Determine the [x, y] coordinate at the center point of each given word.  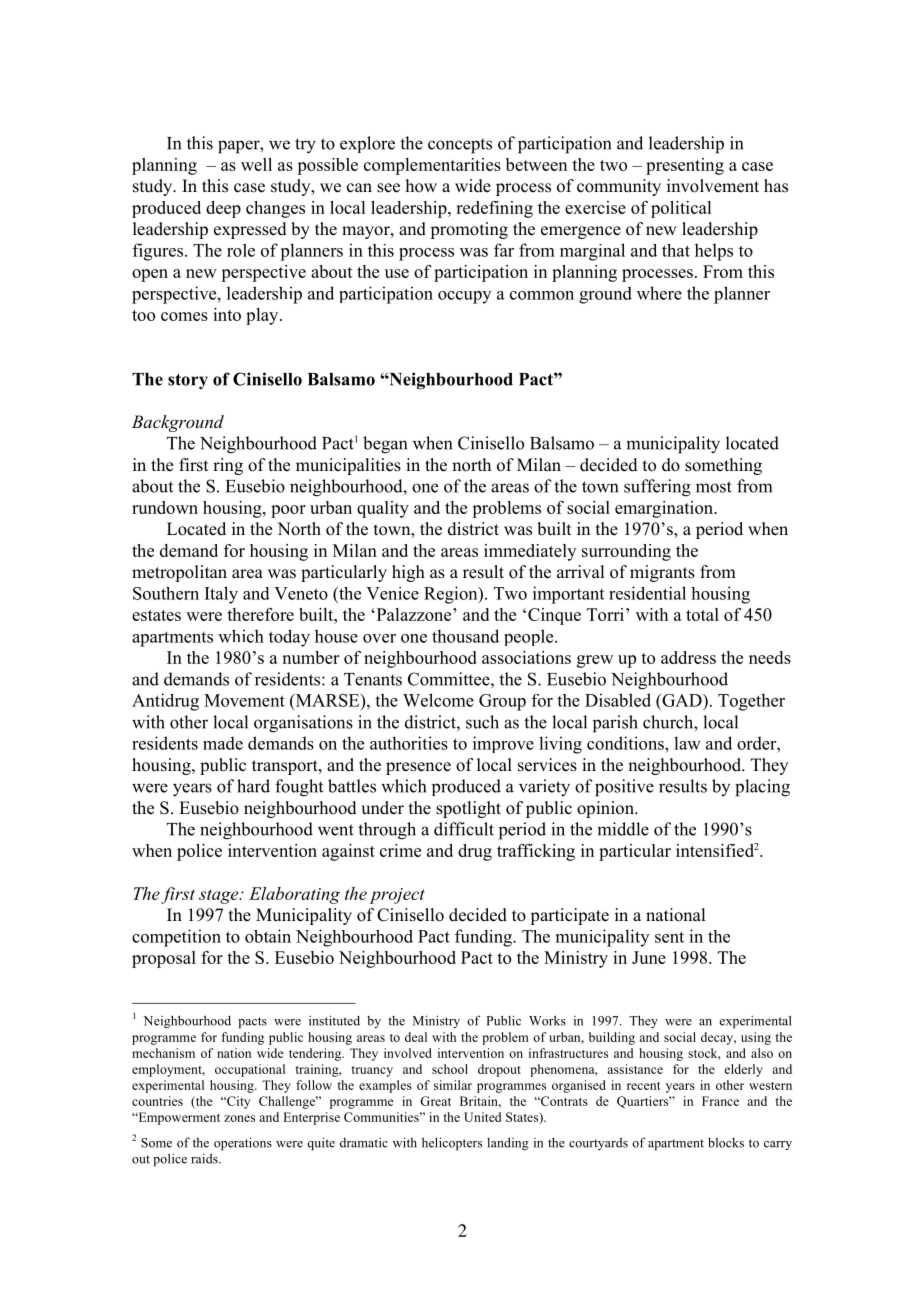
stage [220, 896]
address [688, 657]
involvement [713, 186]
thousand [465, 636]
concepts [460, 146]
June [649, 957]
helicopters [452, 1144]
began [385, 445]
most [714, 487]
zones [239, 1118]
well [256, 164]
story [188, 381]
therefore [260, 614]
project [397, 896]
